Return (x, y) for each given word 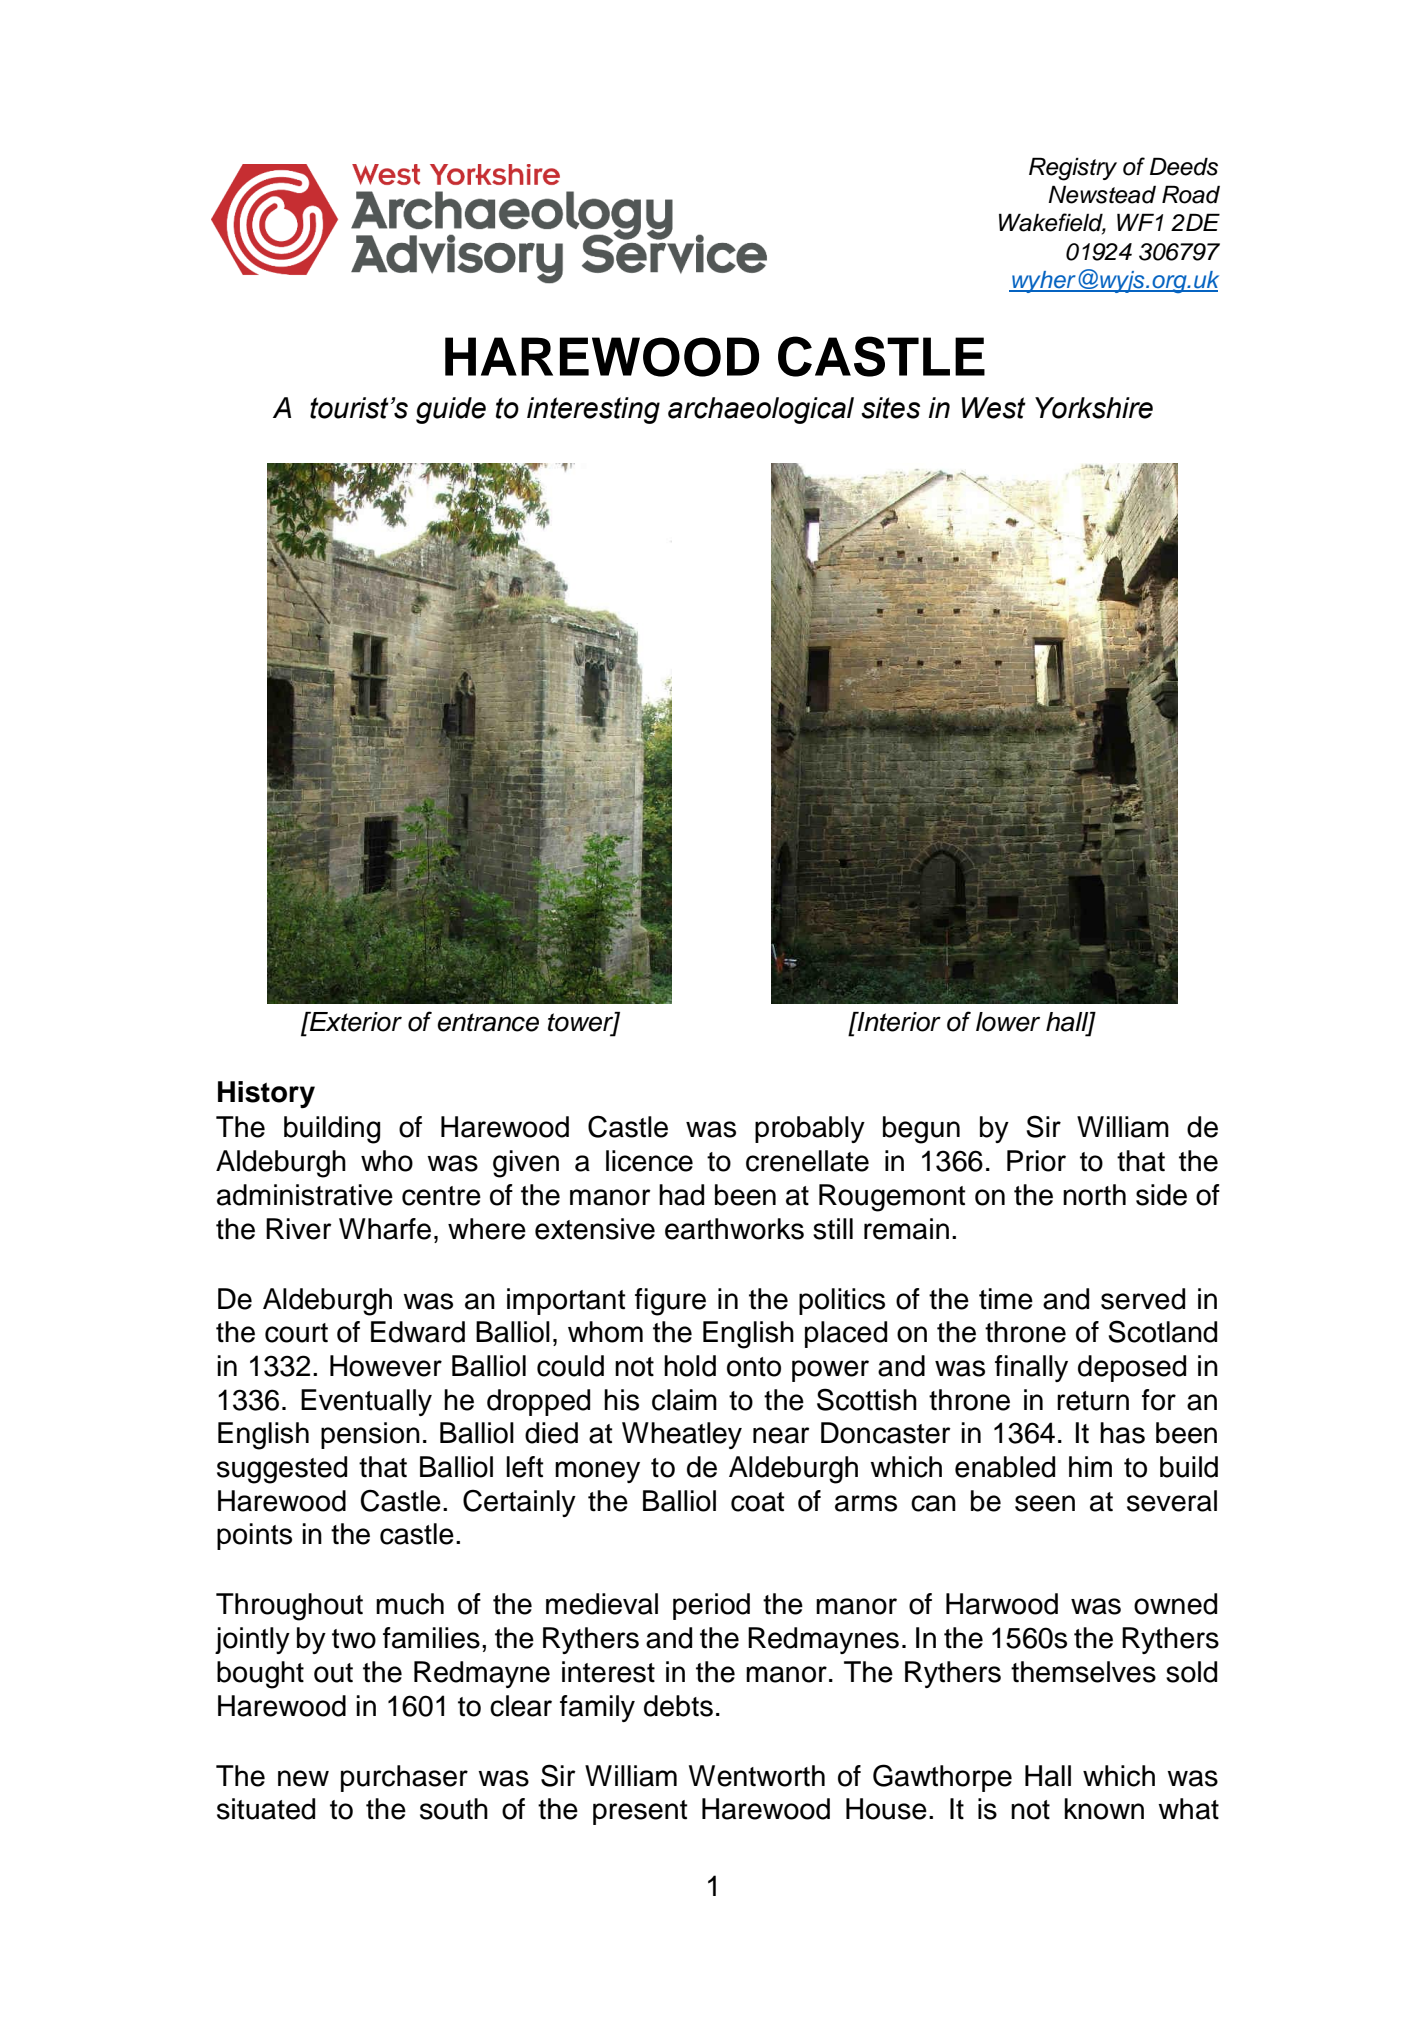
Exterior (355, 1022)
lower (1008, 1022)
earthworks (734, 1229)
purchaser (404, 1778)
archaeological (761, 410)
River (299, 1229)
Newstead (1102, 194)
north (1094, 1195)
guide (451, 410)
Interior (898, 1022)
